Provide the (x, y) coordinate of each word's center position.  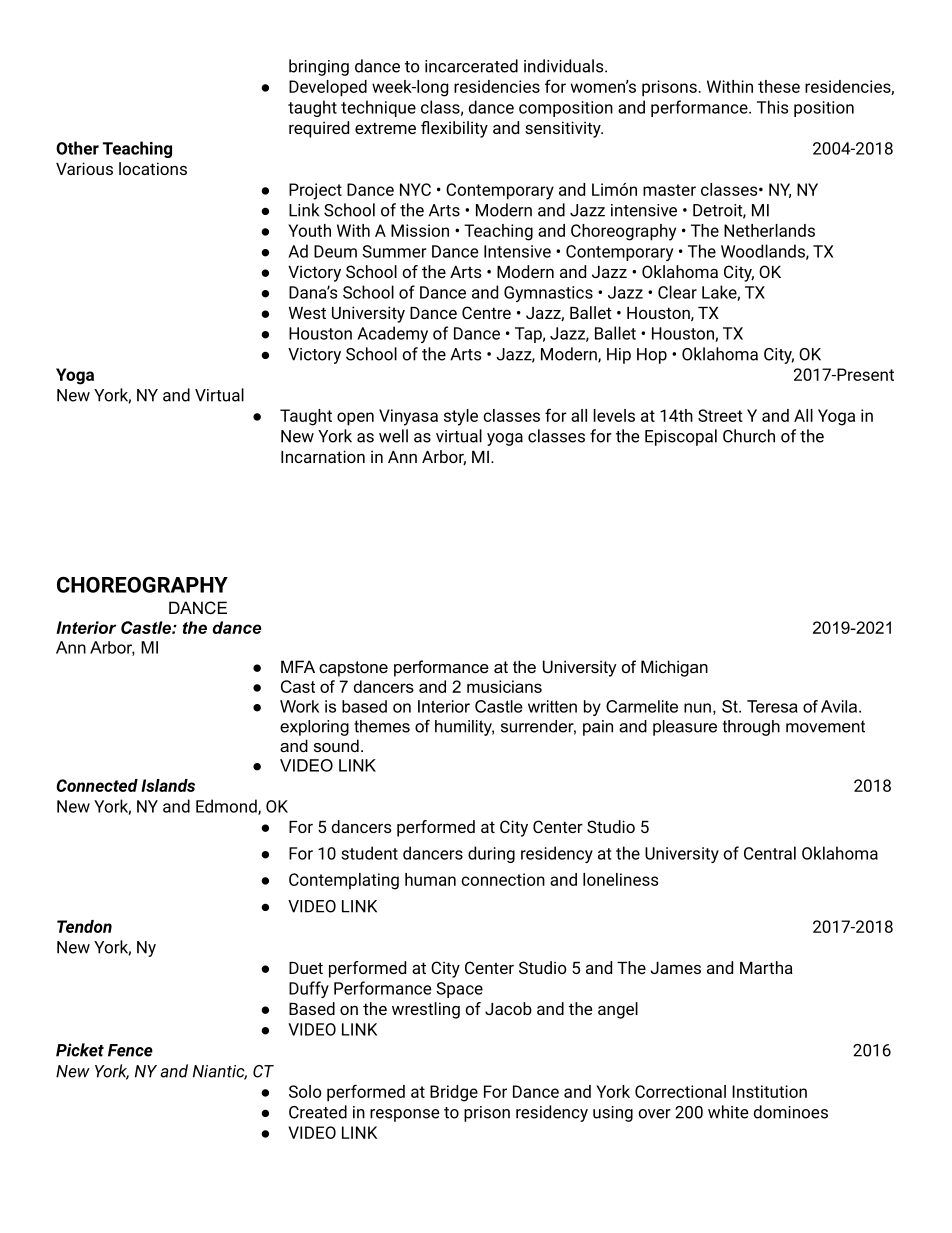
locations (153, 168)
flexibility (454, 129)
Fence (130, 1050)
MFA (298, 666)
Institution (769, 1091)
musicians (504, 686)
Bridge (454, 1093)
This (772, 107)
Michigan (674, 668)
